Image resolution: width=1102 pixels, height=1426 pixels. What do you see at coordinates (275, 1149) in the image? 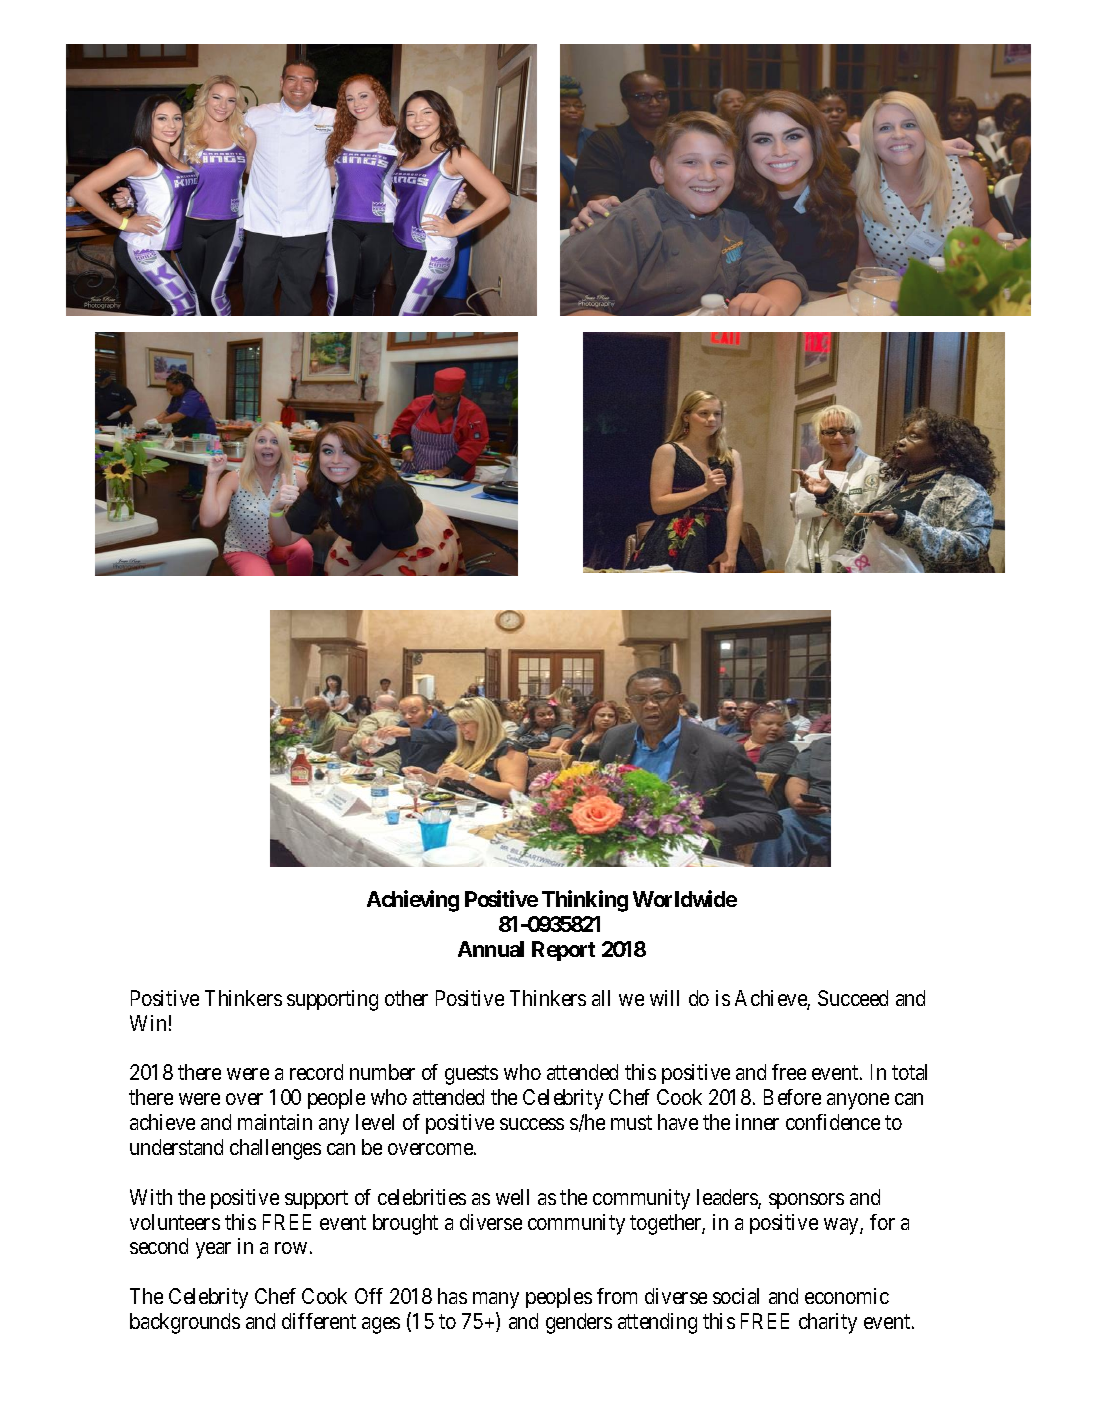
I see `challenges` at bounding box center [275, 1149].
